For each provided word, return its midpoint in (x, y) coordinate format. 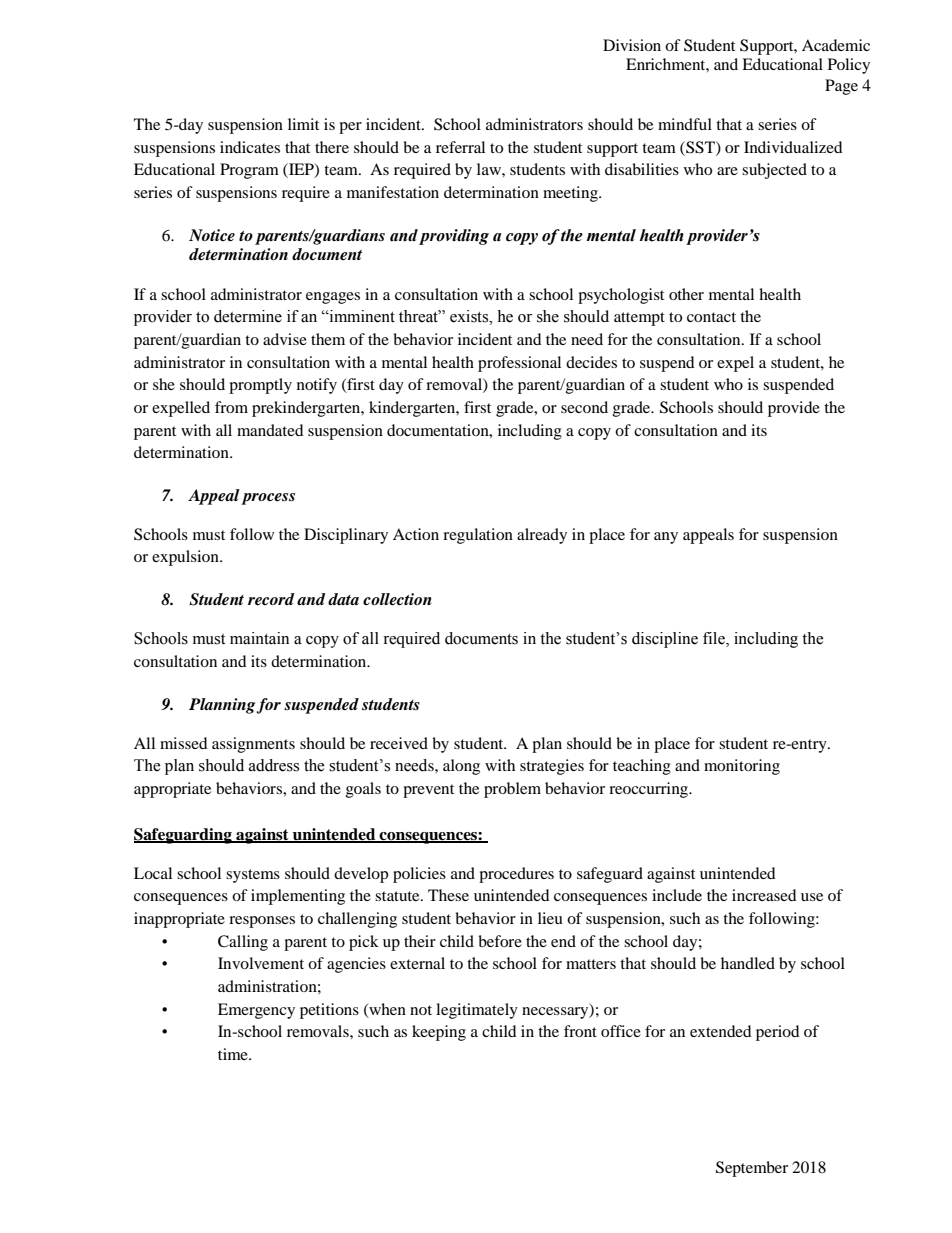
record (271, 599)
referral (460, 147)
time (234, 1054)
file (715, 639)
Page (841, 87)
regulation (478, 536)
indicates (250, 147)
